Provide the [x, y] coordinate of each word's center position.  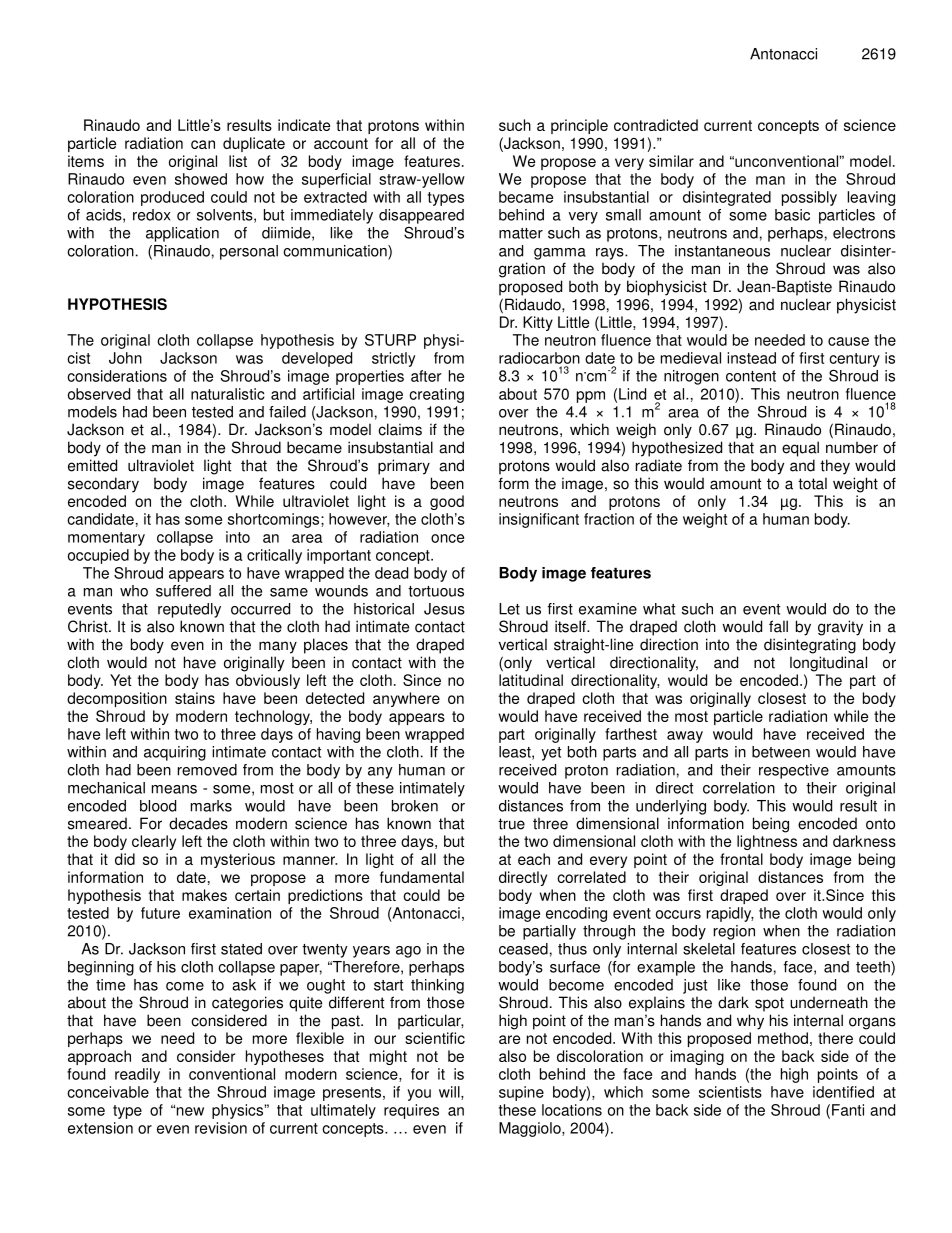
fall [778, 626]
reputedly [189, 610]
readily [137, 1075]
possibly [809, 198]
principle [579, 126]
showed [201, 179]
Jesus [444, 609]
